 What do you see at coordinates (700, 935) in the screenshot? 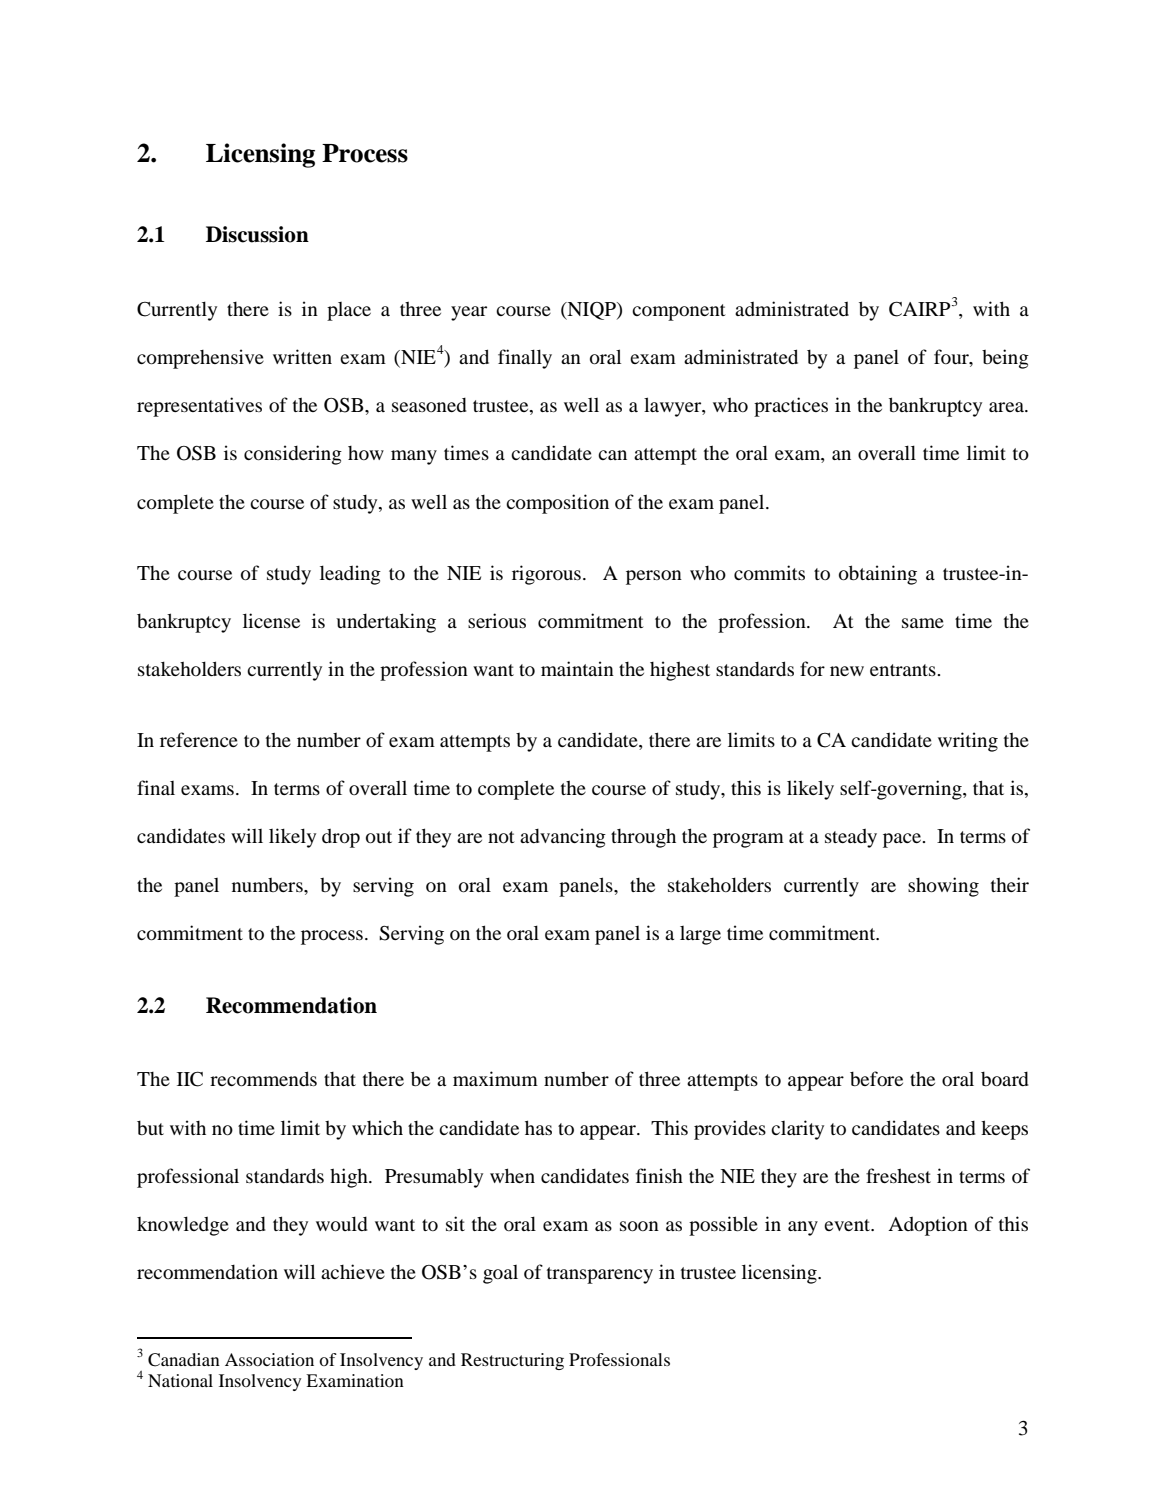
I see `large` at bounding box center [700, 935].
